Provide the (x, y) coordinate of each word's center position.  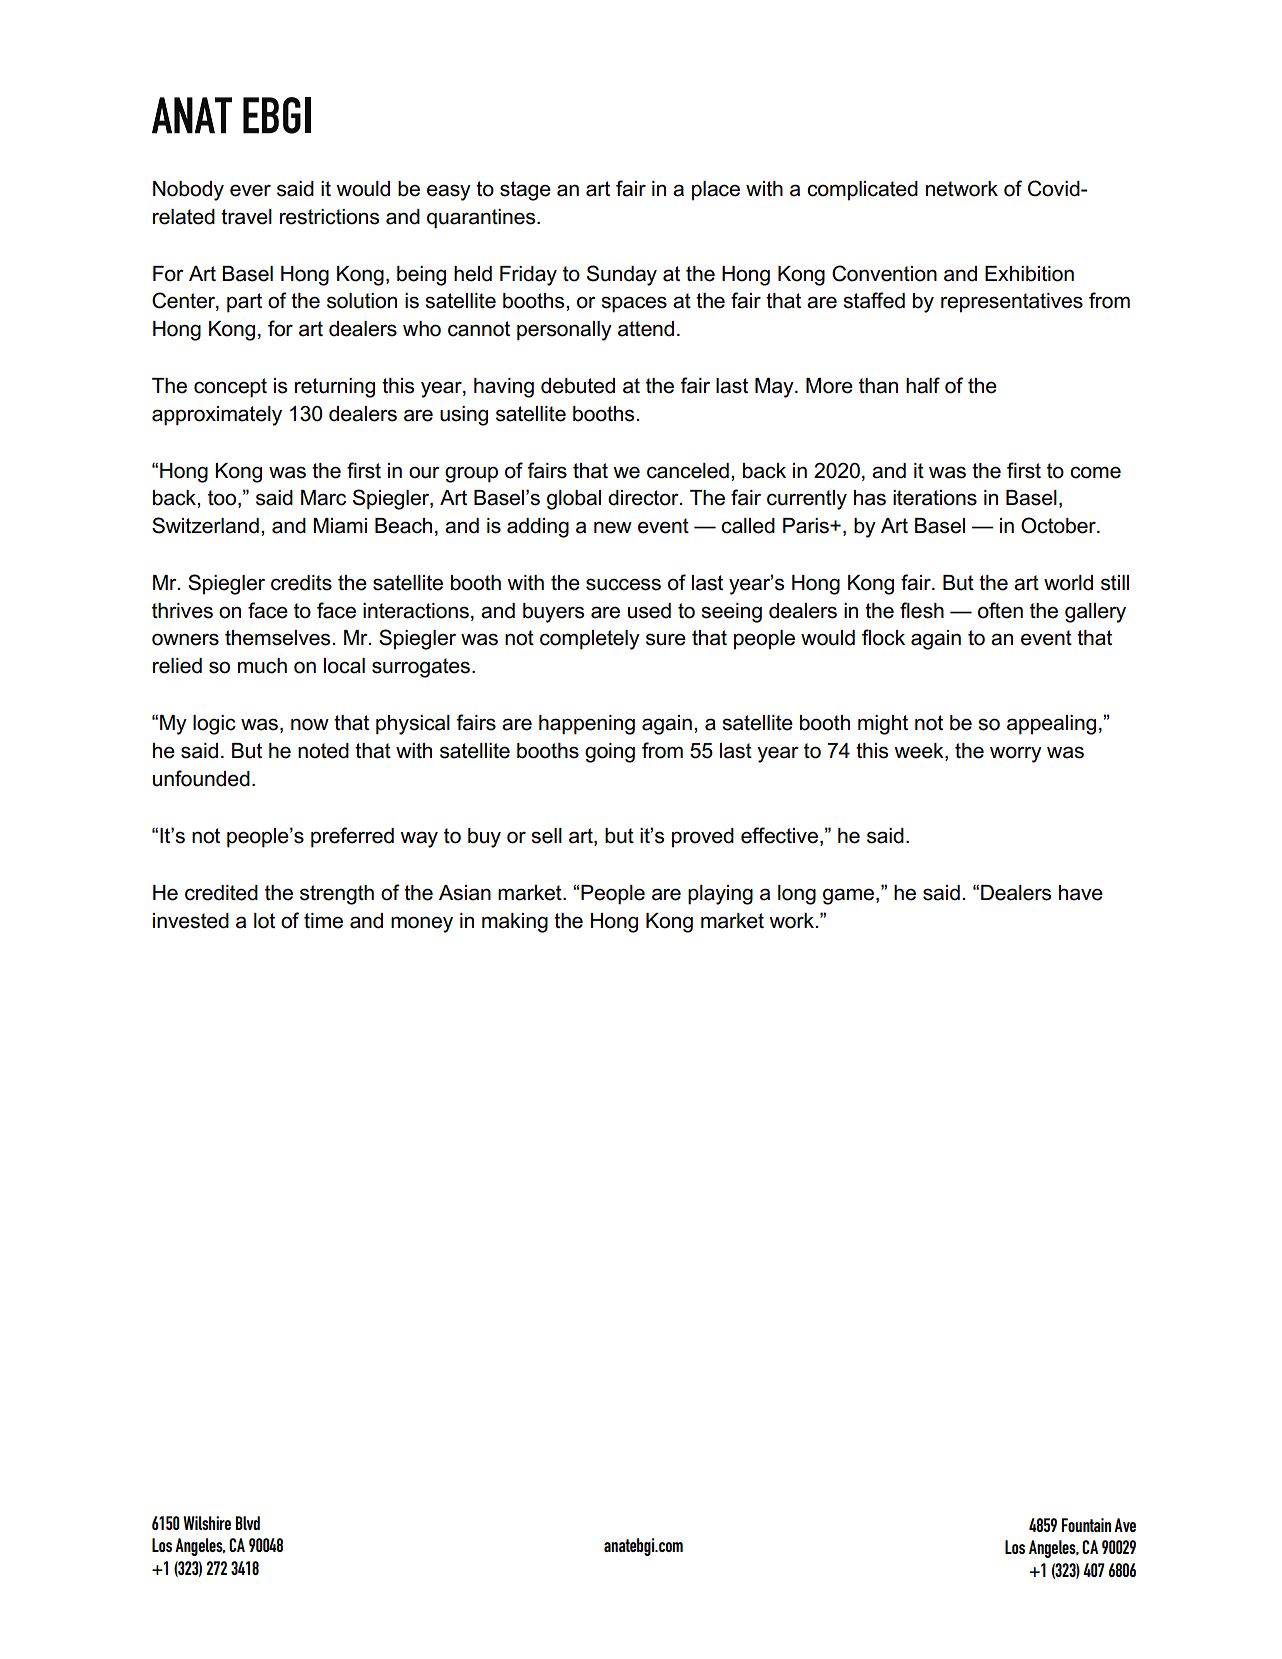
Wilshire (207, 1523)
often (1000, 610)
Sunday (622, 275)
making (515, 923)
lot (264, 921)
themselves (279, 638)
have (1081, 893)
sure (666, 639)
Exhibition (1029, 274)
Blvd (247, 1523)
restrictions (329, 217)
